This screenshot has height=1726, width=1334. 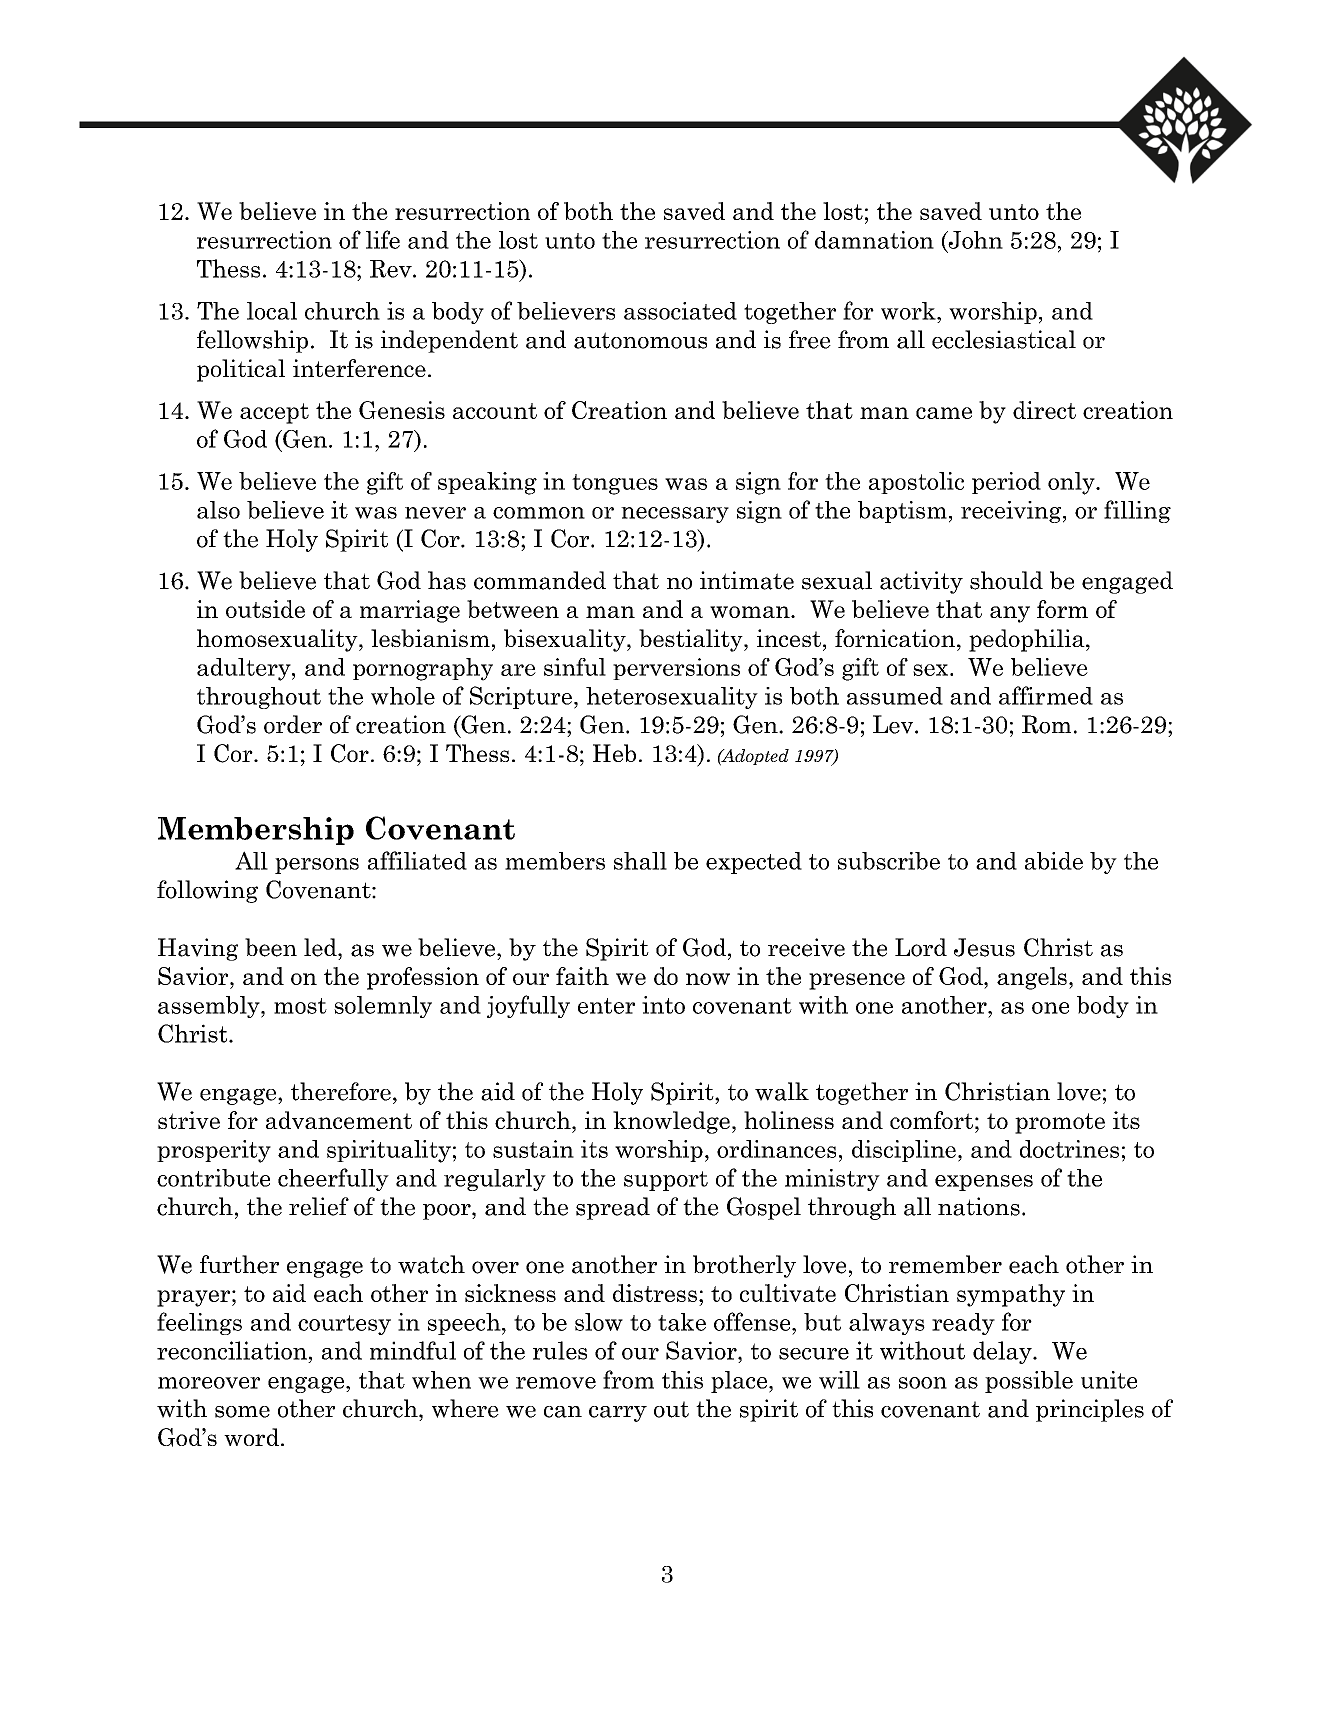 What do you see at coordinates (680, 311) in the screenshot?
I see `associated` at bounding box center [680, 311].
